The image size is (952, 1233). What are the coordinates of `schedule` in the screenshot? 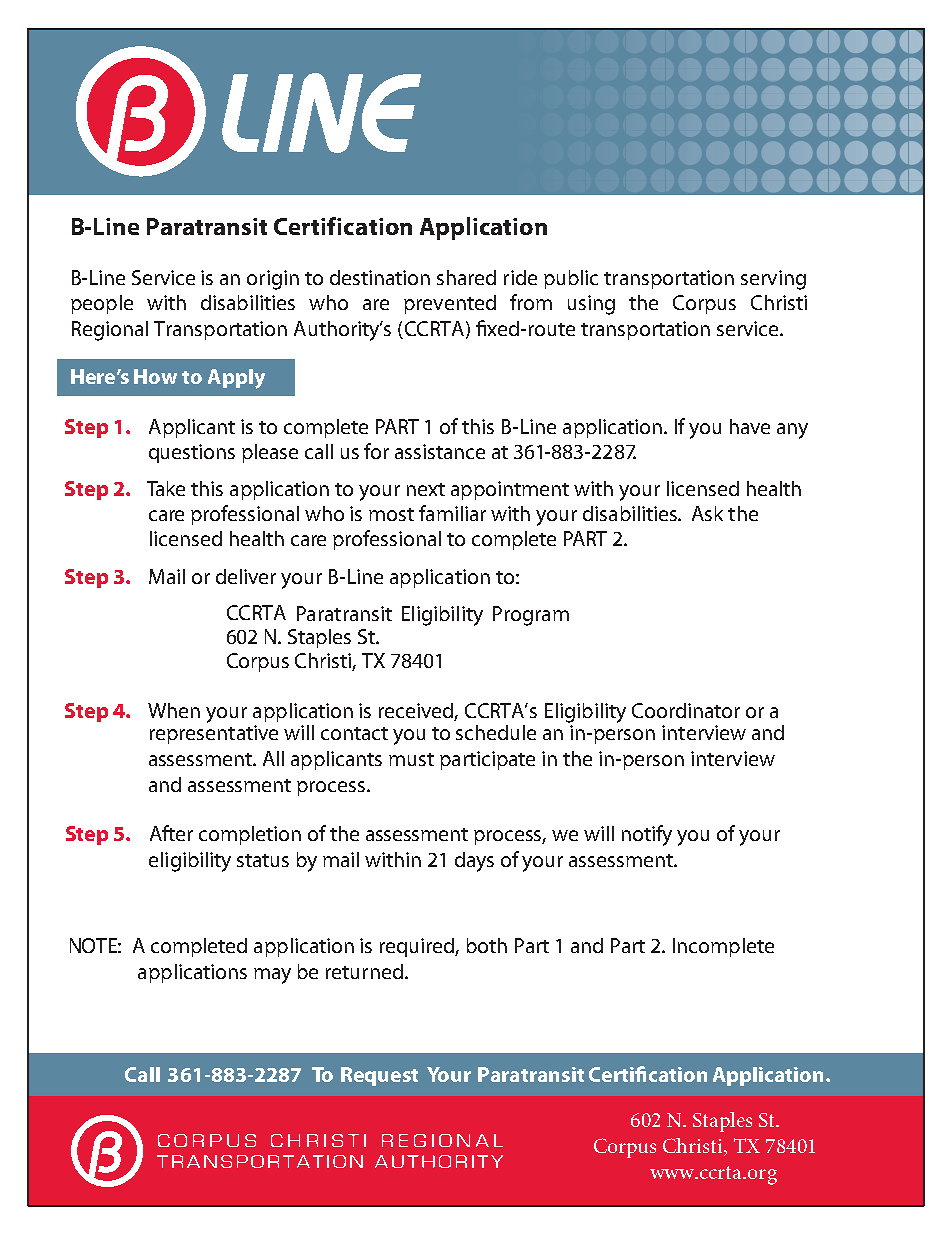 It's located at (496, 732).
